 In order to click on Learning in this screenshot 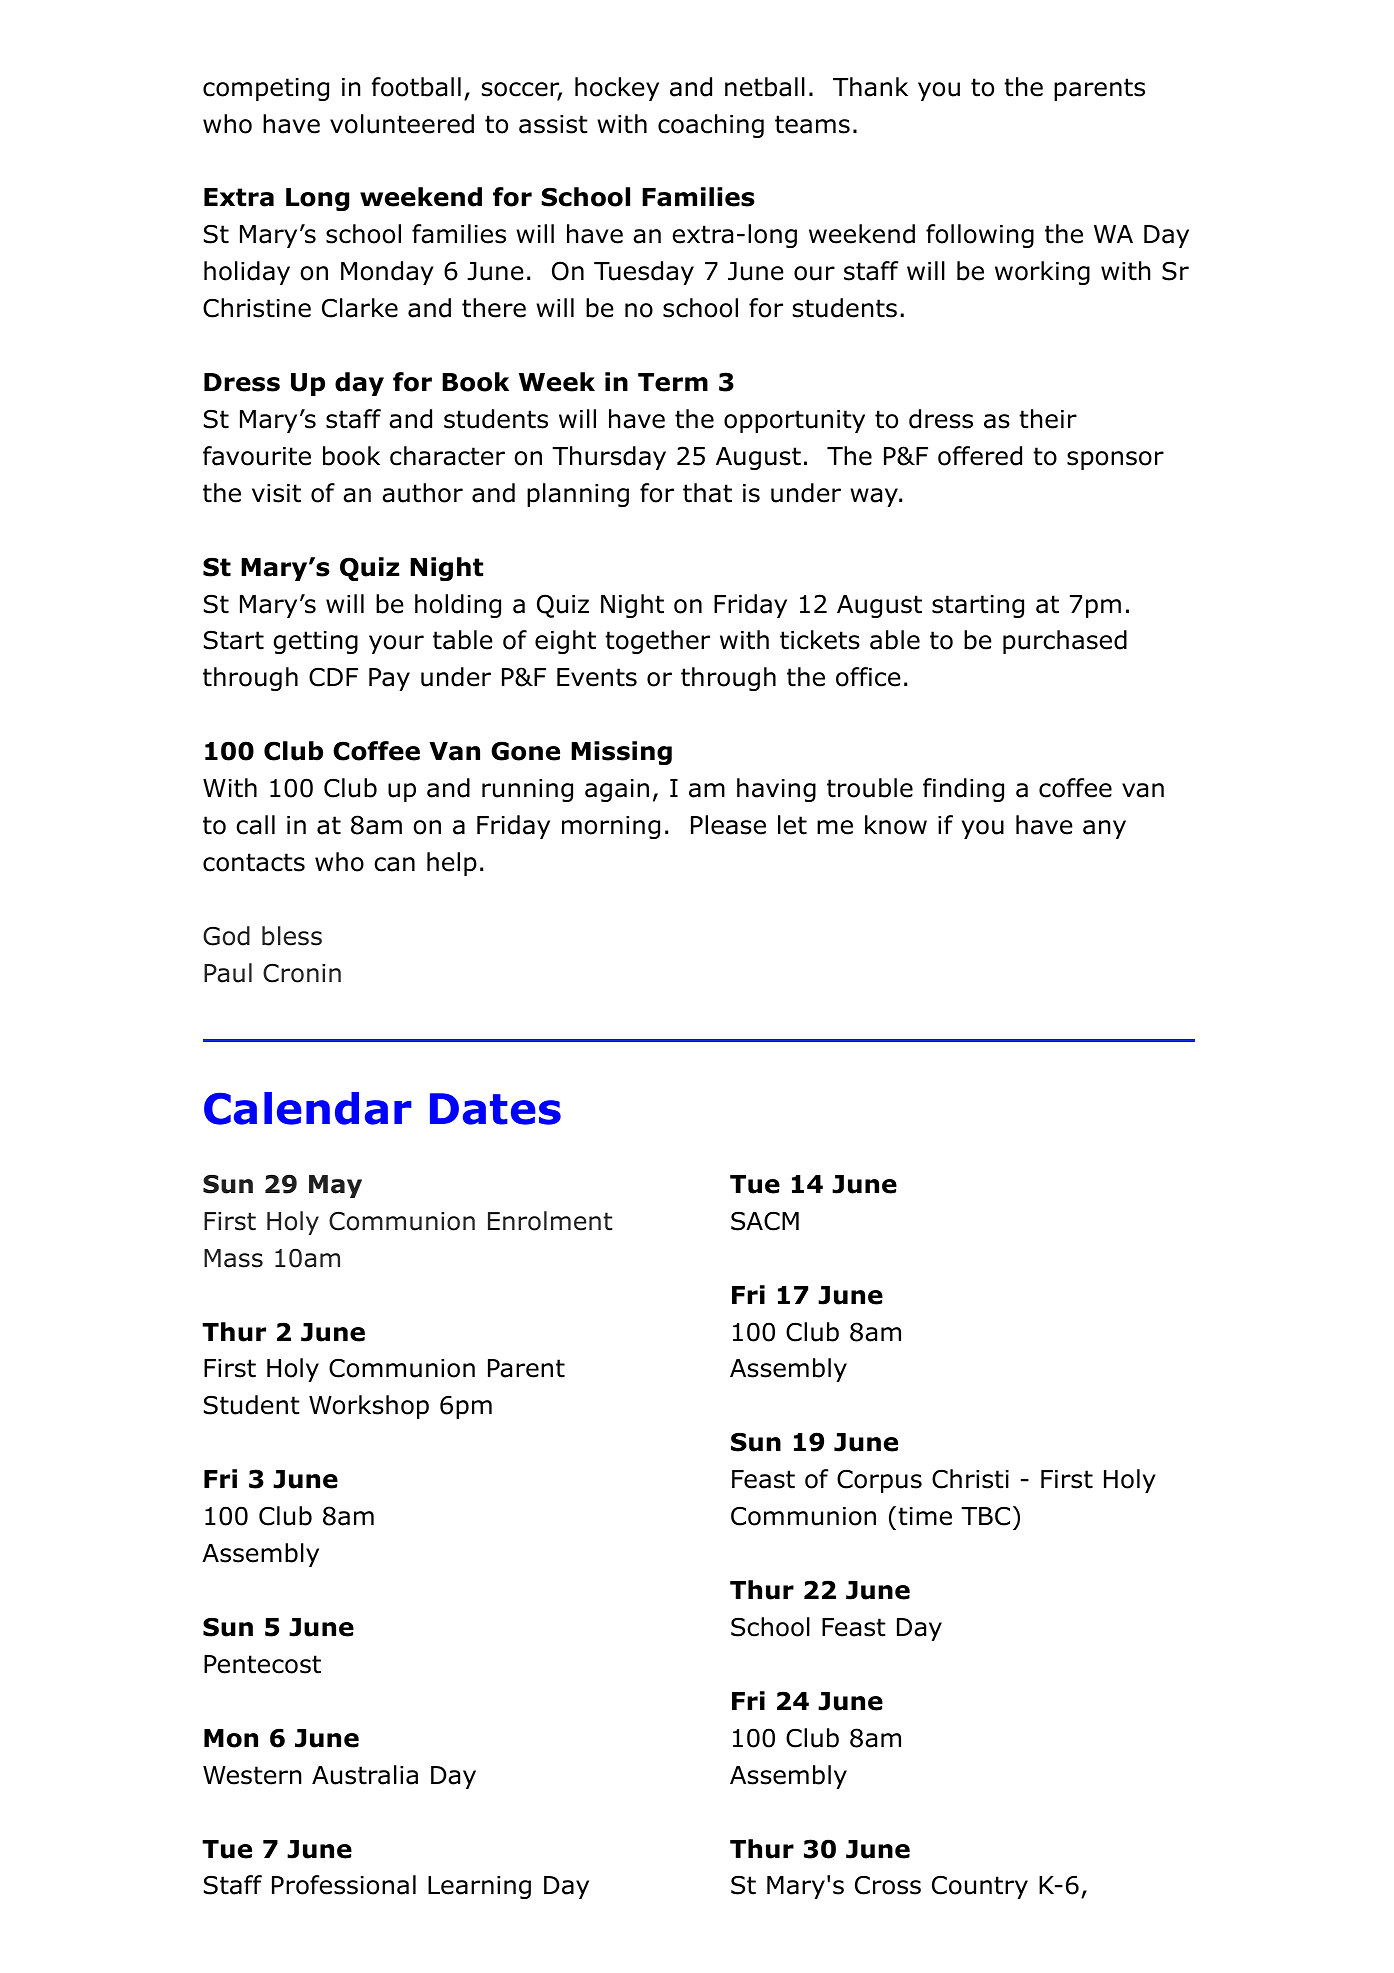, I will do `click(479, 1887)`.
